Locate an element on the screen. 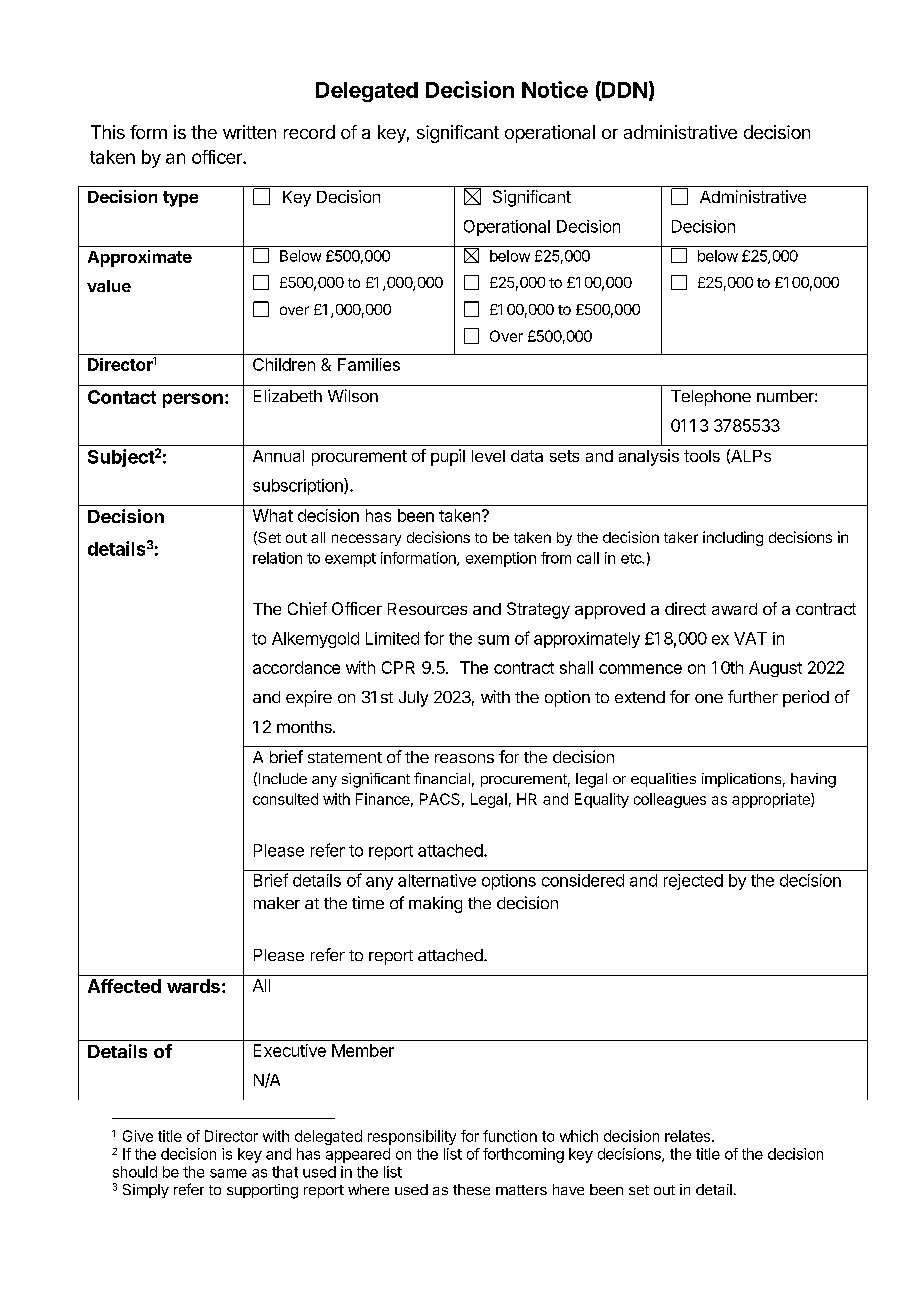  same is located at coordinates (228, 1173).
